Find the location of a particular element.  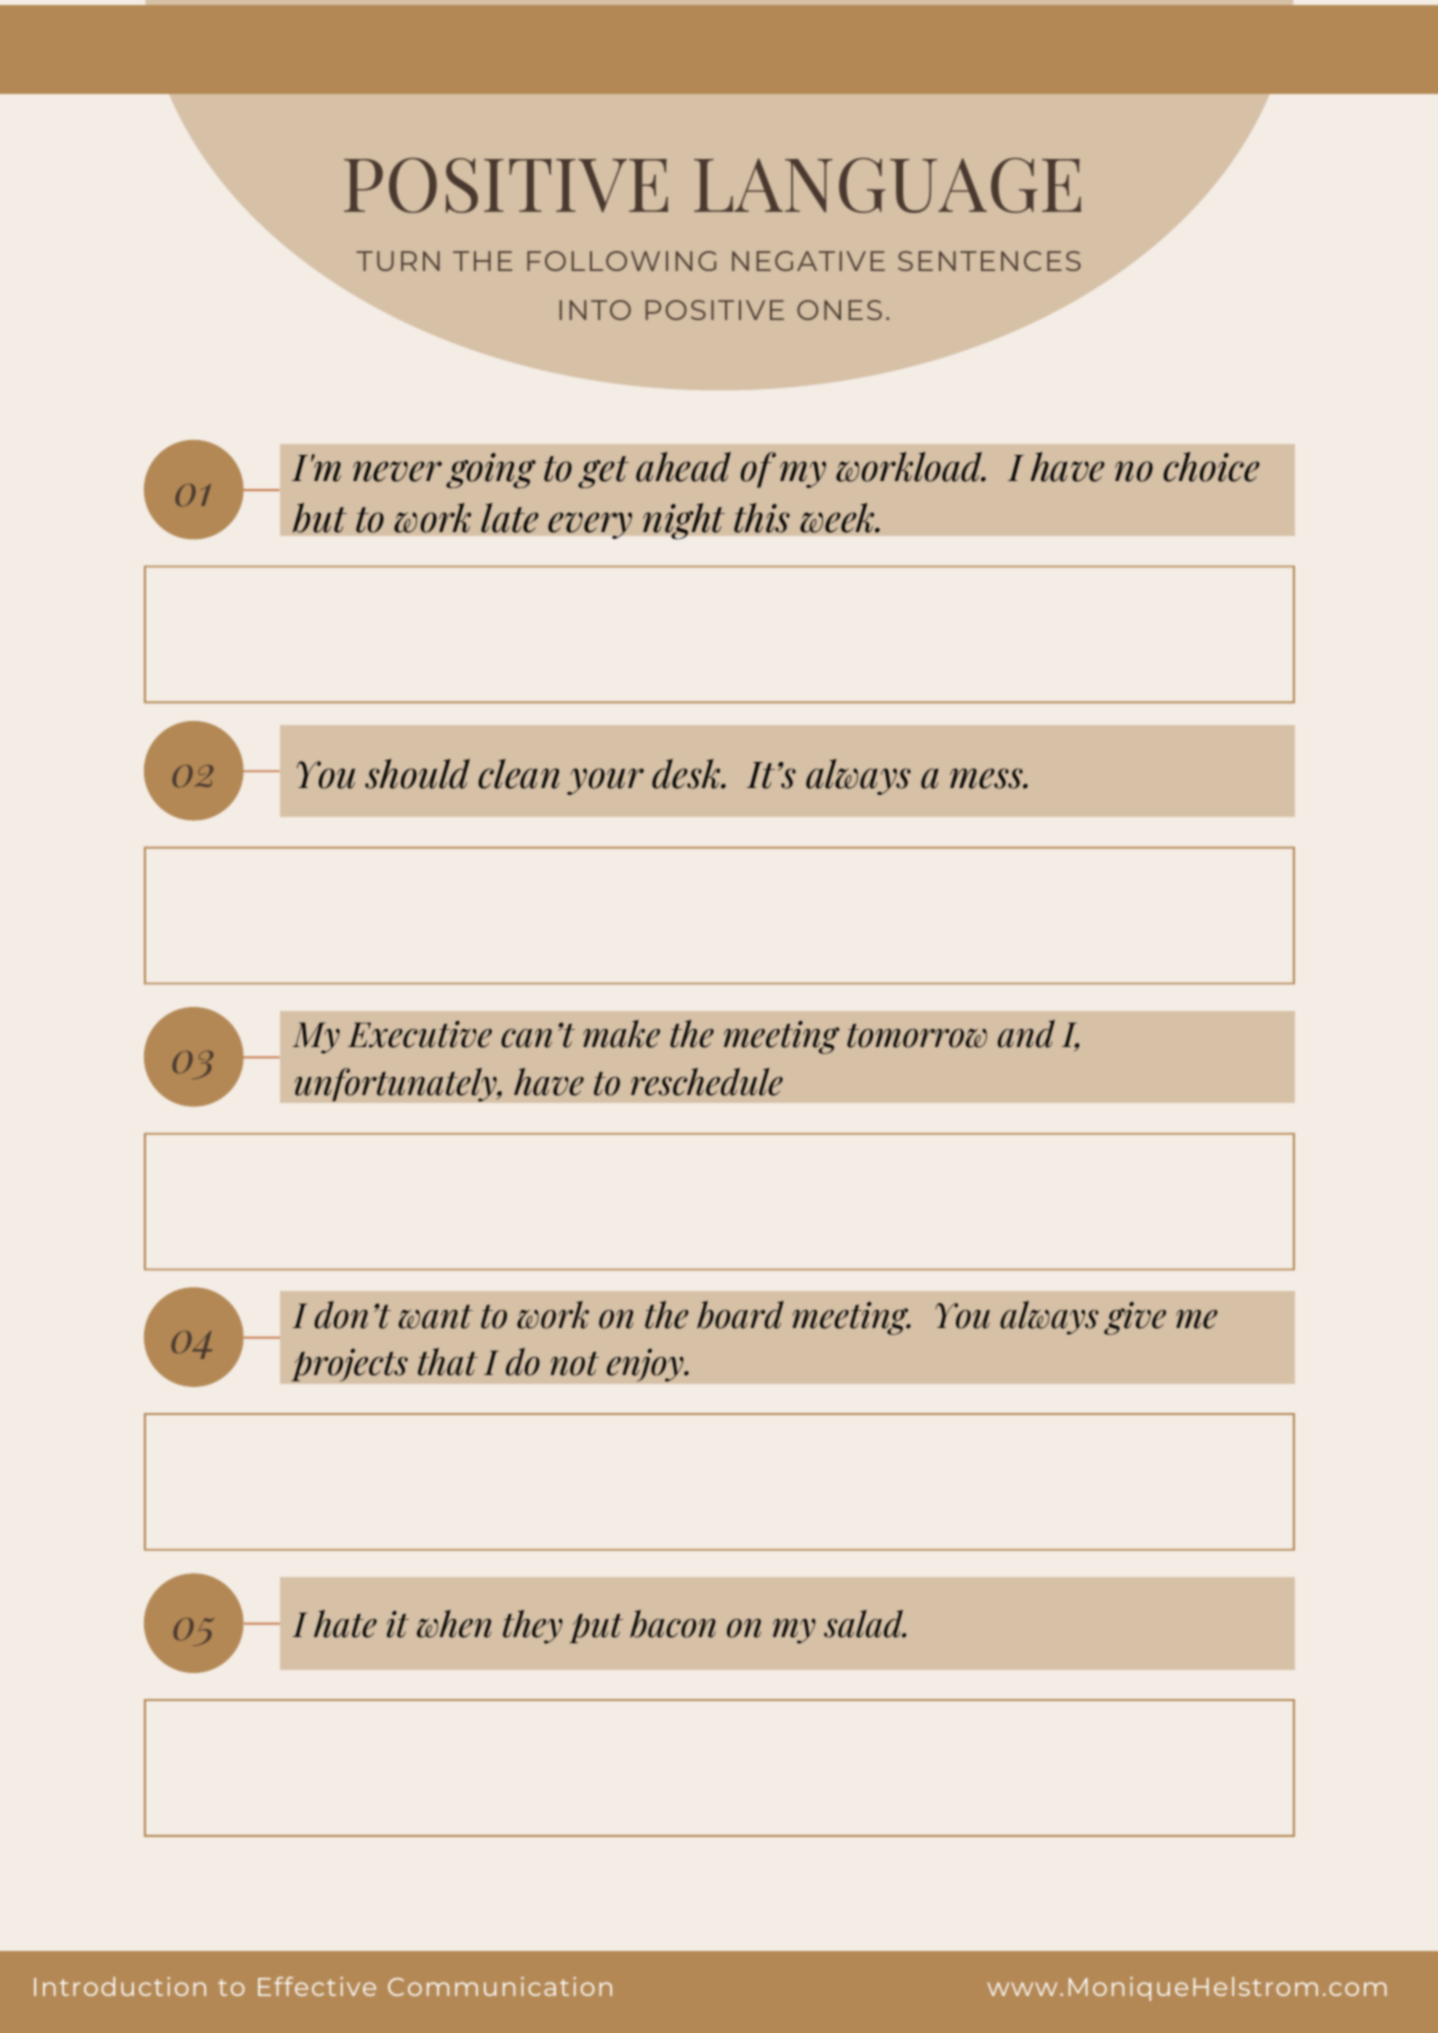

desk is located at coordinates (687, 774).
